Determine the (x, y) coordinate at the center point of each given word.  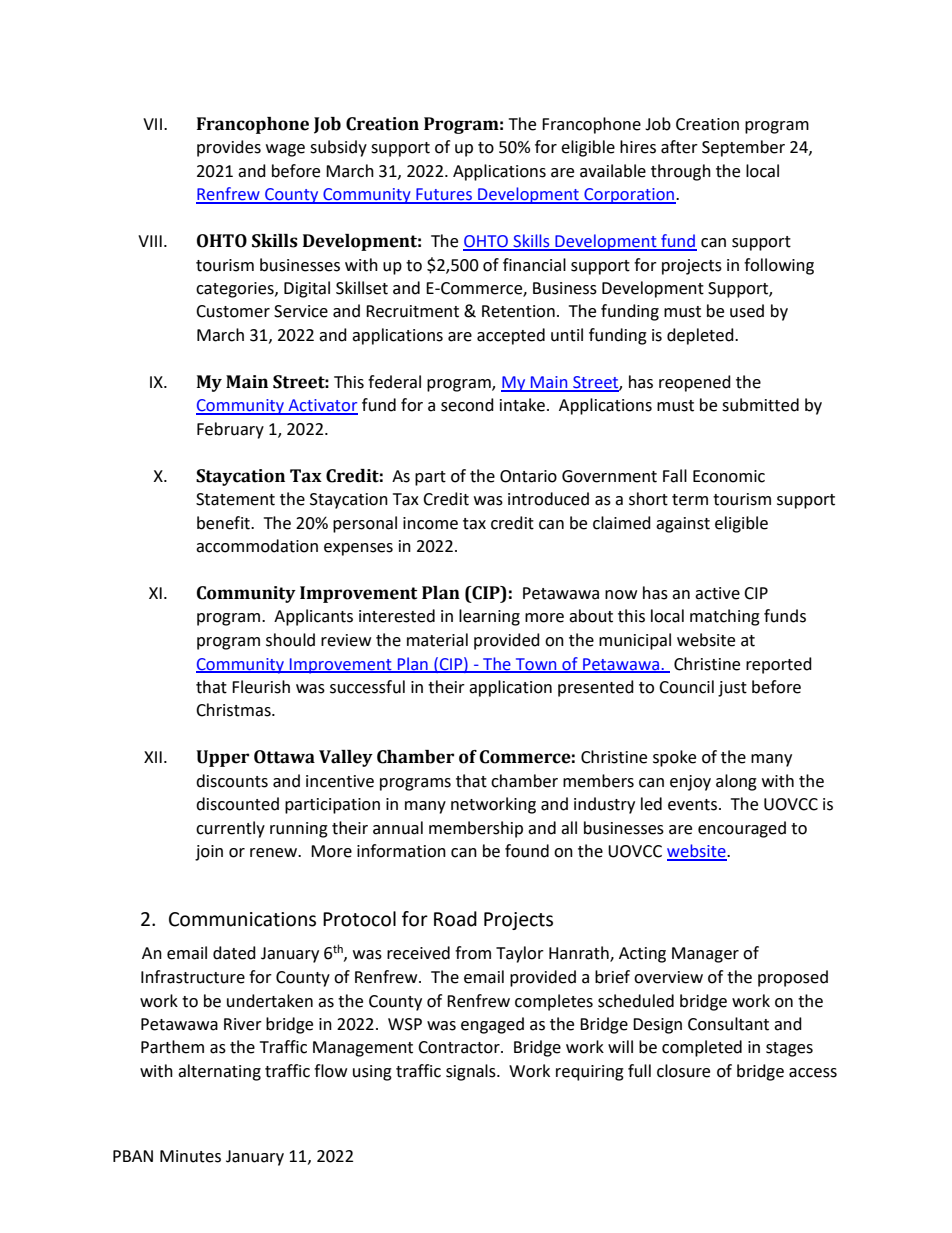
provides (229, 148)
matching (725, 617)
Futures (444, 195)
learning (489, 617)
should (290, 640)
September (743, 148)
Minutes (190, 1156)
